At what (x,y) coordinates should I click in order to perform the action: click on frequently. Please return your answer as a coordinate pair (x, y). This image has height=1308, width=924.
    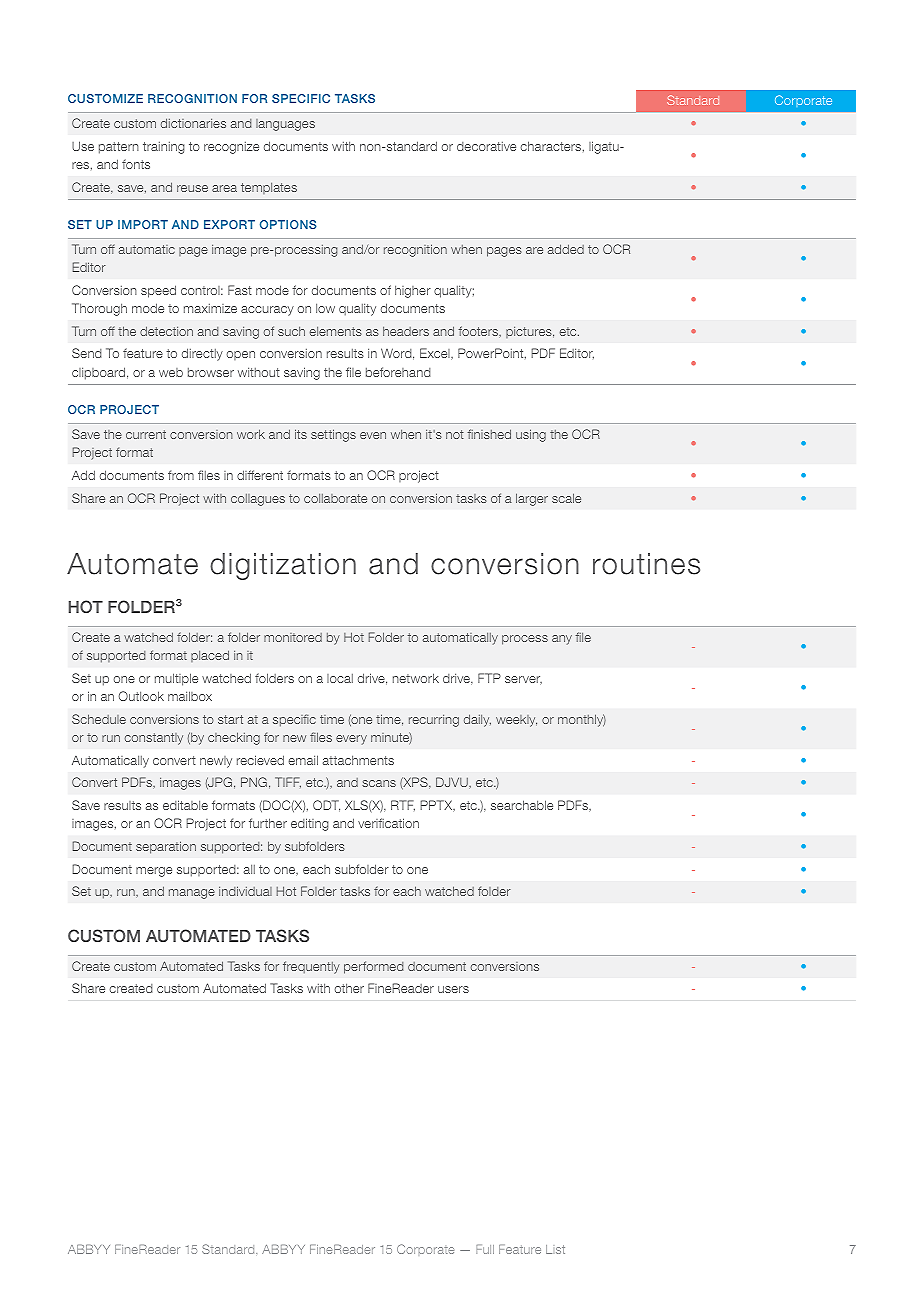
    Looking at the image, I should click on (311, 967).
